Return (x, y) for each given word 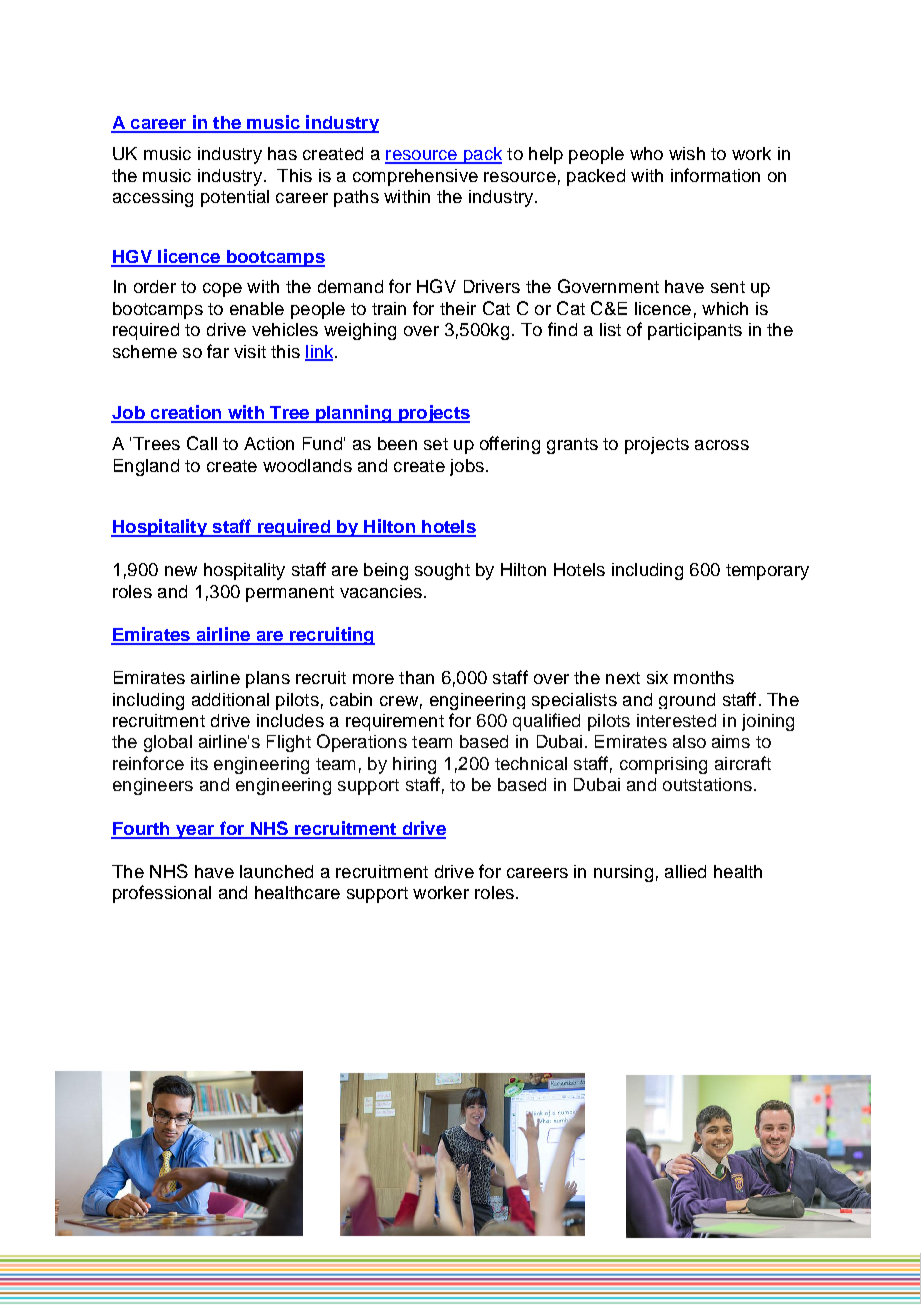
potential (235, 198)
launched (276, 871)
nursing (623, 873)
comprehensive (415, 177)
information (715, 175)
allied (685, 871)
